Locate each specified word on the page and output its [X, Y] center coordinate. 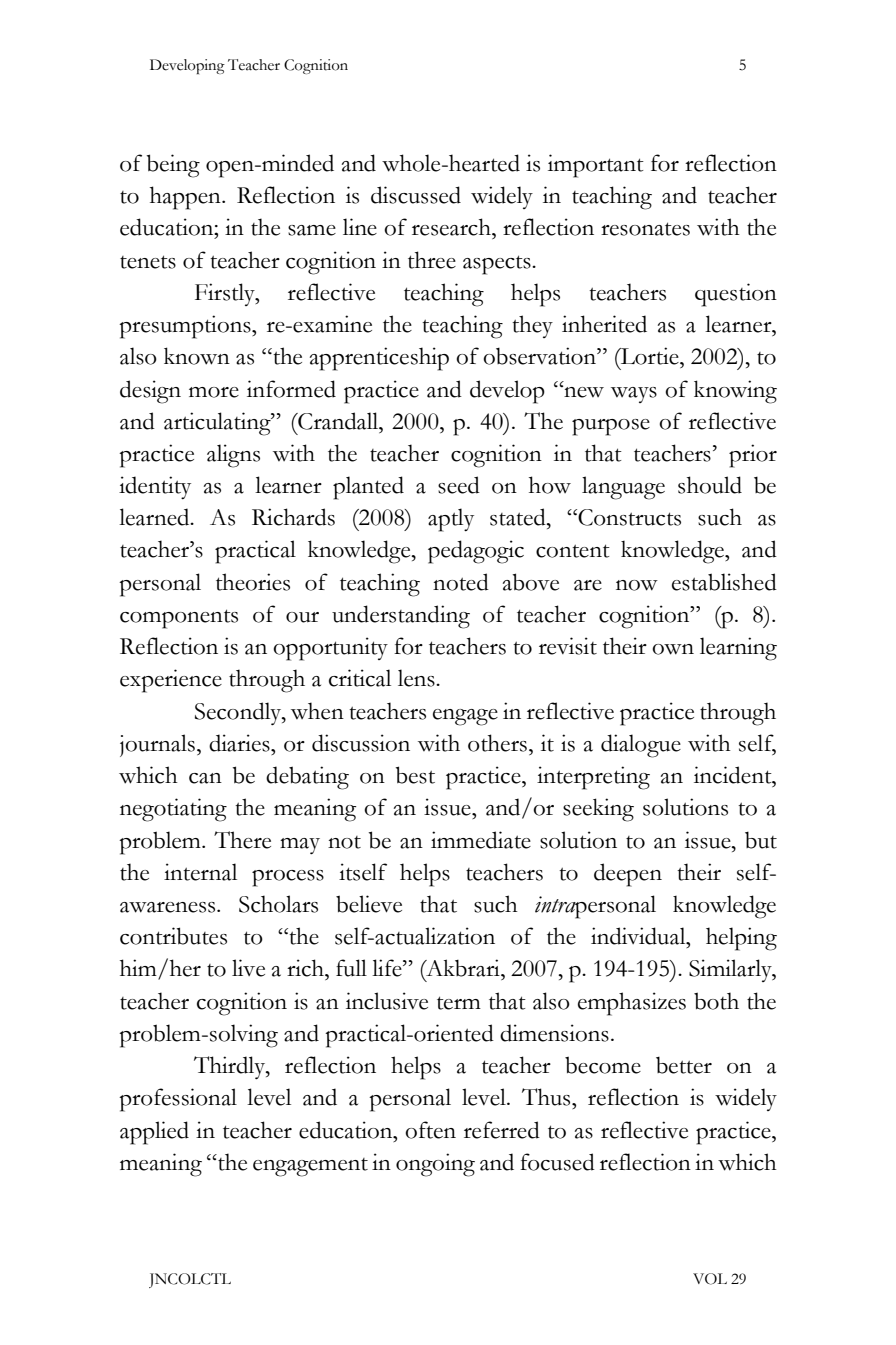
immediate [481, 840]
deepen [628, 875]
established [724, 582]
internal [200, 872]
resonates [645, 229]
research [452, 227]
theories [253, 582]
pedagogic [476, 552]
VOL [710, 1279]
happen [186, 198]
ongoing [435, 1165]
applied [154, 1133]
